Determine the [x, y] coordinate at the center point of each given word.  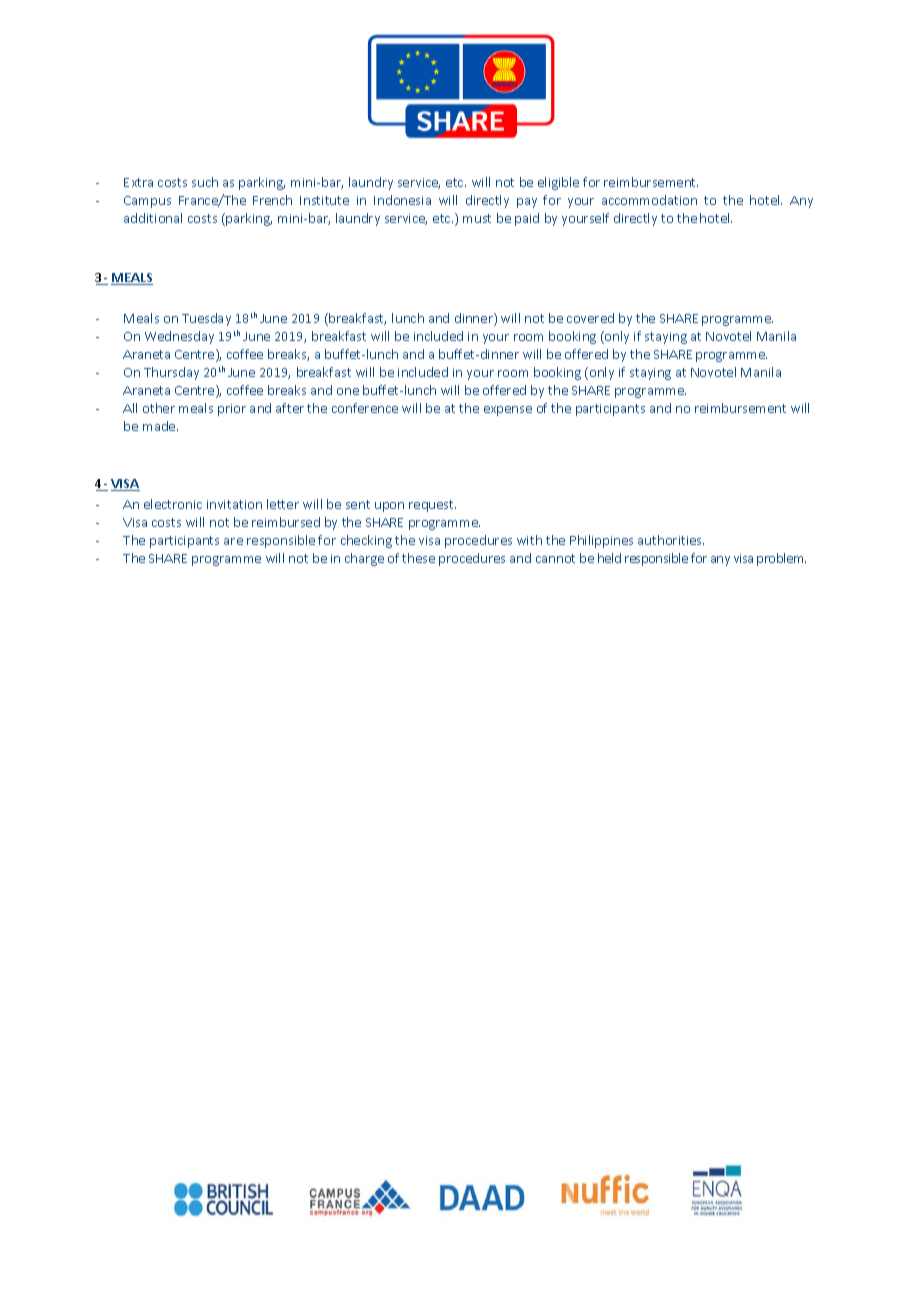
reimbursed [286, 522]
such [205, 182]
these [418, 558]
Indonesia [402, 200]
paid [527, 219]
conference [365, 408]
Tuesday [206, 319]
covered [590, 318]
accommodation [649, 200]
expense [508, 411]
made [160, 426]
